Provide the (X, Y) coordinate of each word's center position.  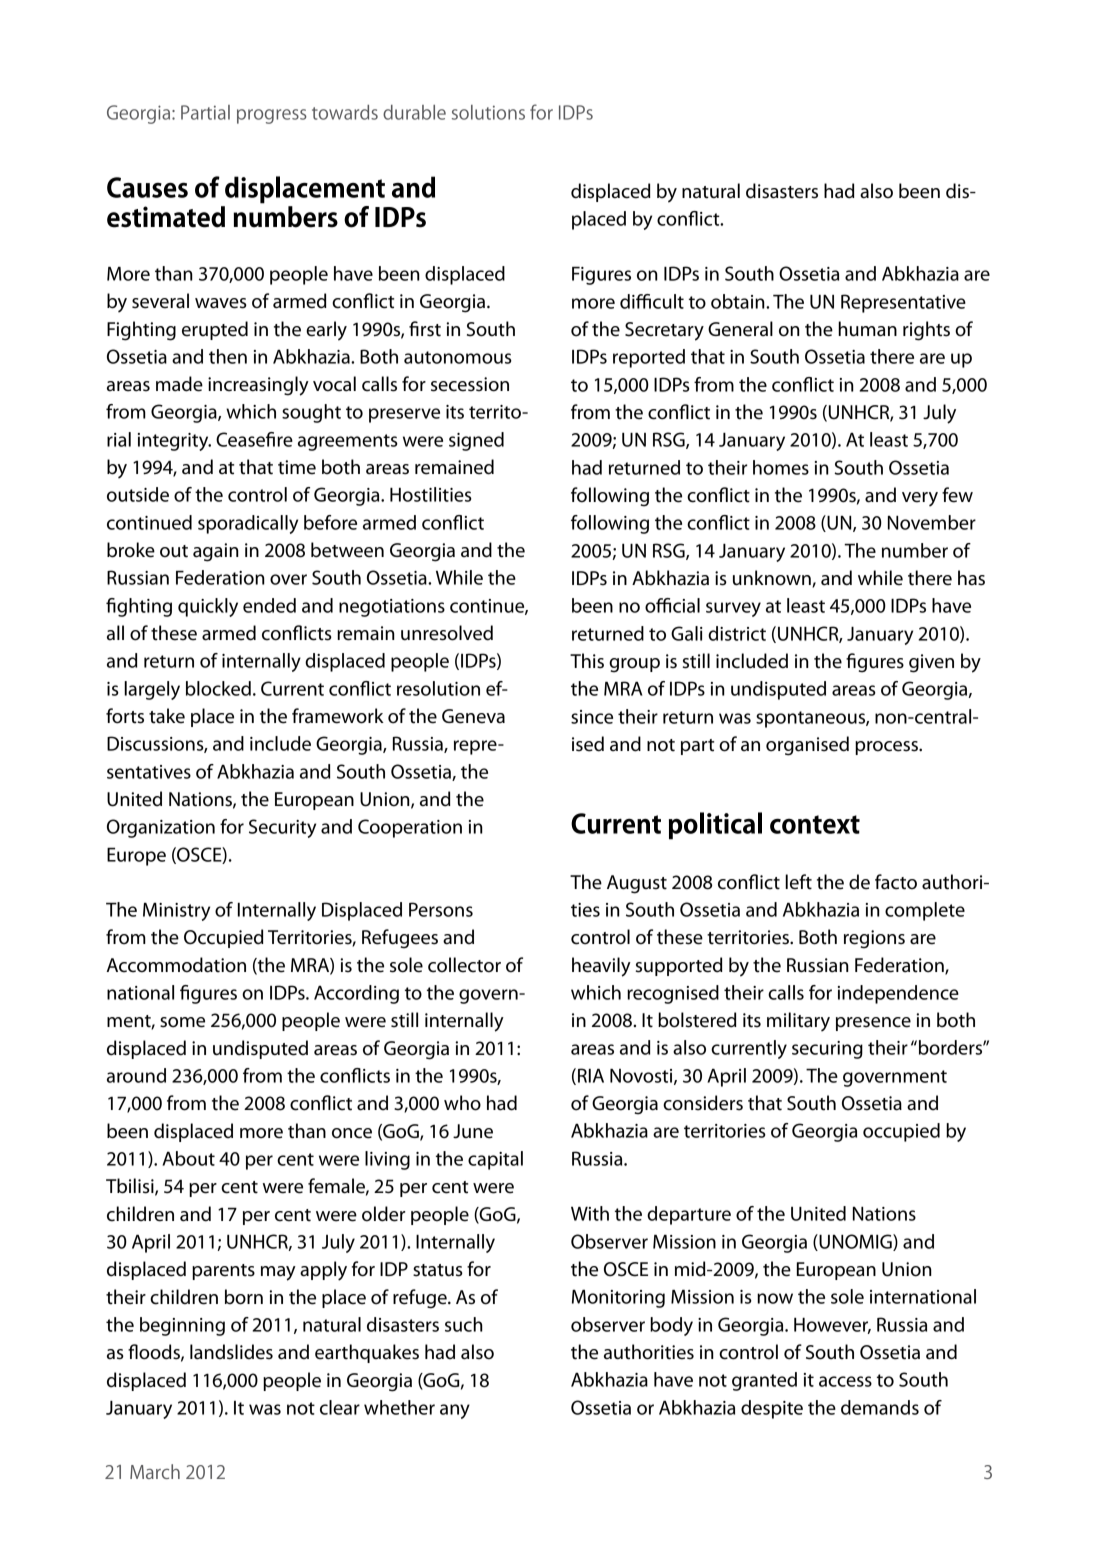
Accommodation (176, 965)
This (587, 661)
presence (873, 1024)
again (216, 552)
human (867, 329)
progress (272, 116)
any (455, 1411)
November (932, 522)
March (155, 1471)
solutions (488, 112)
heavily (601, 967)
